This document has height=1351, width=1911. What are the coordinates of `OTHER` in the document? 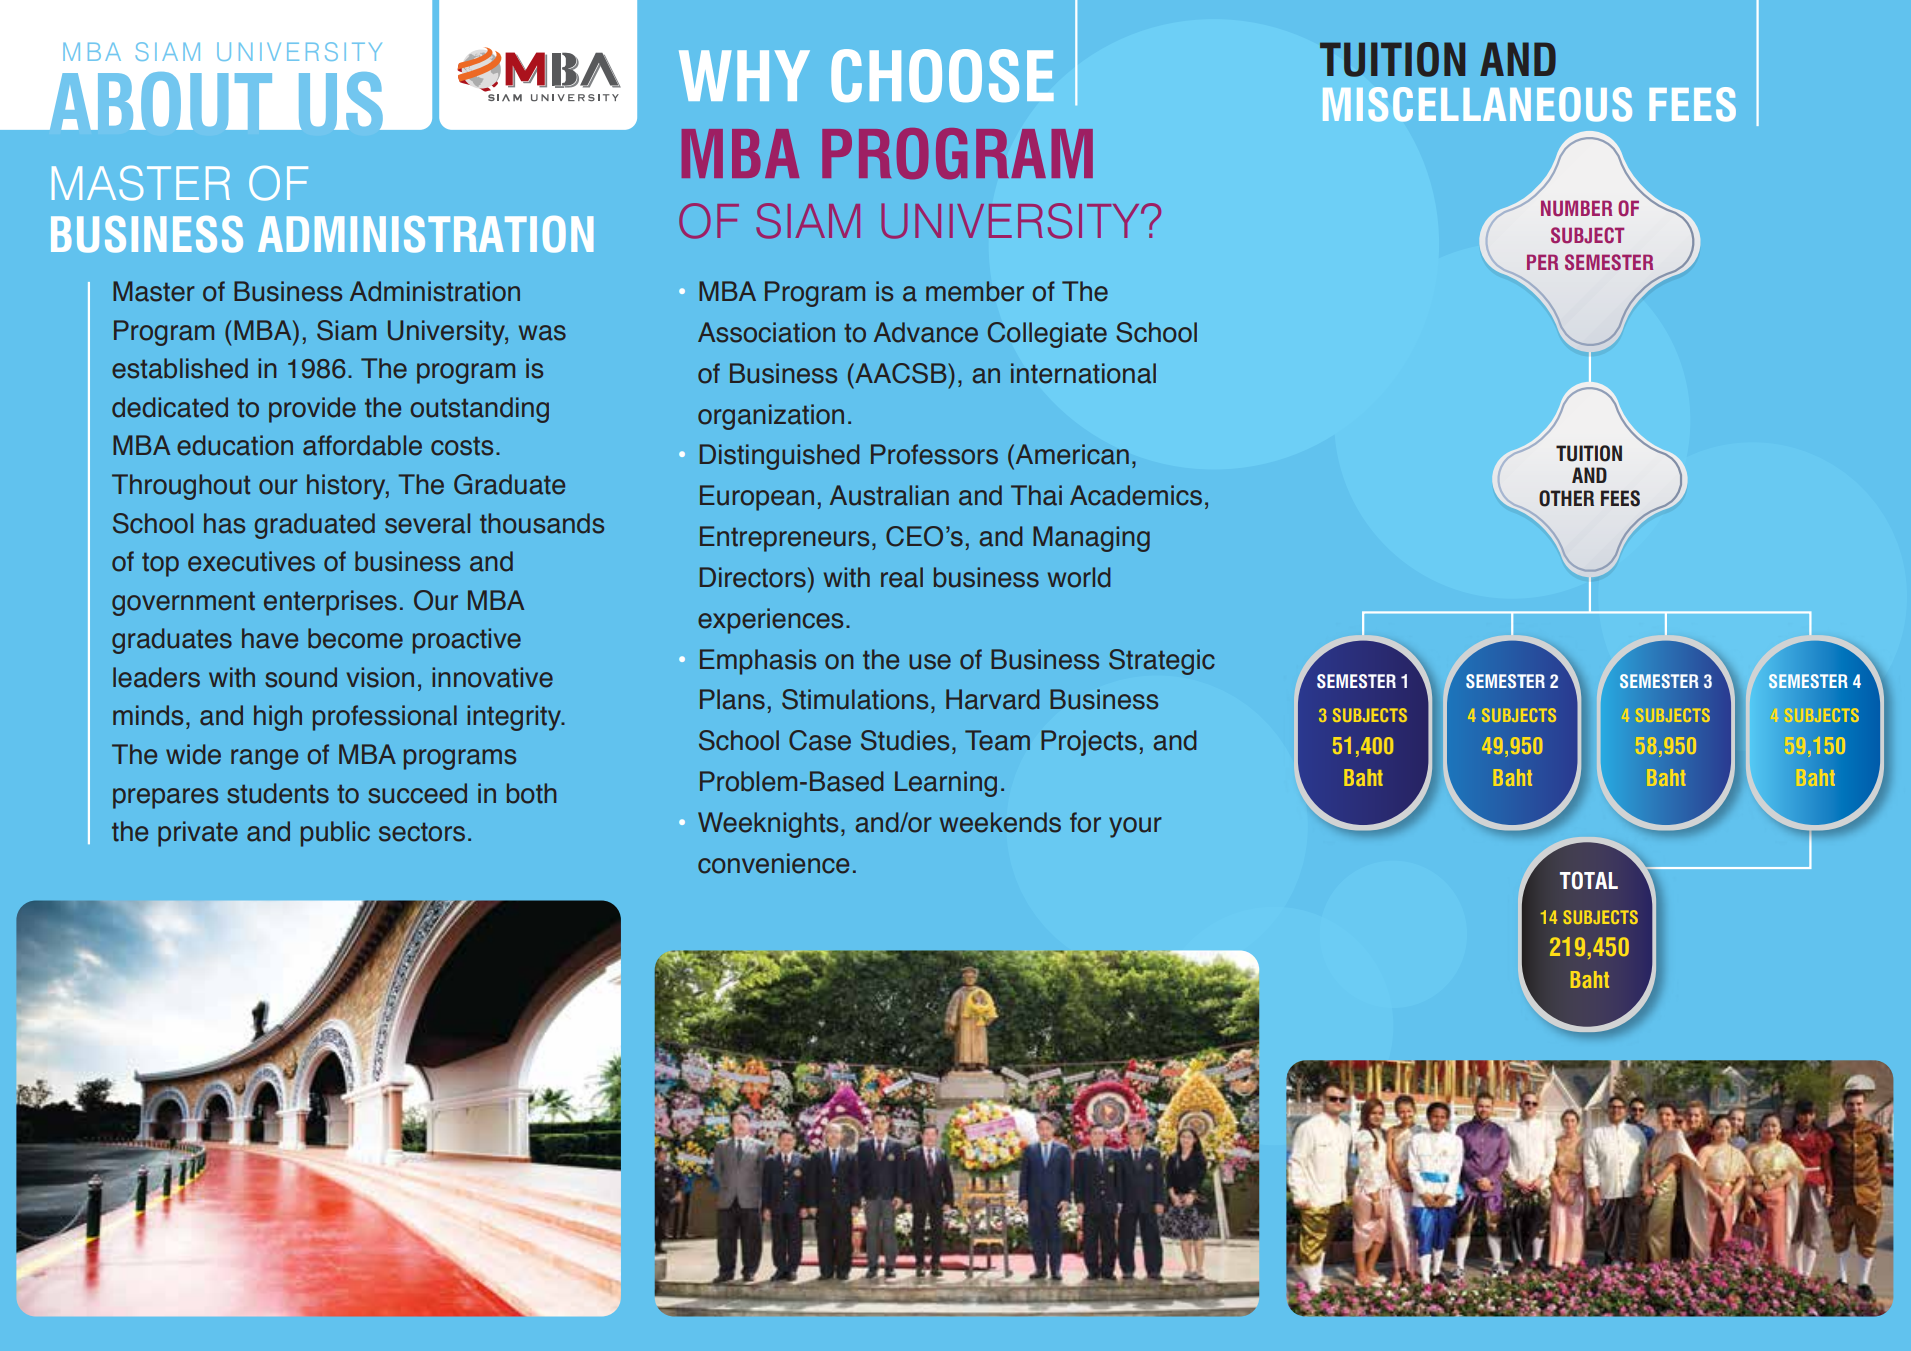 It's located at (1566, 498).
